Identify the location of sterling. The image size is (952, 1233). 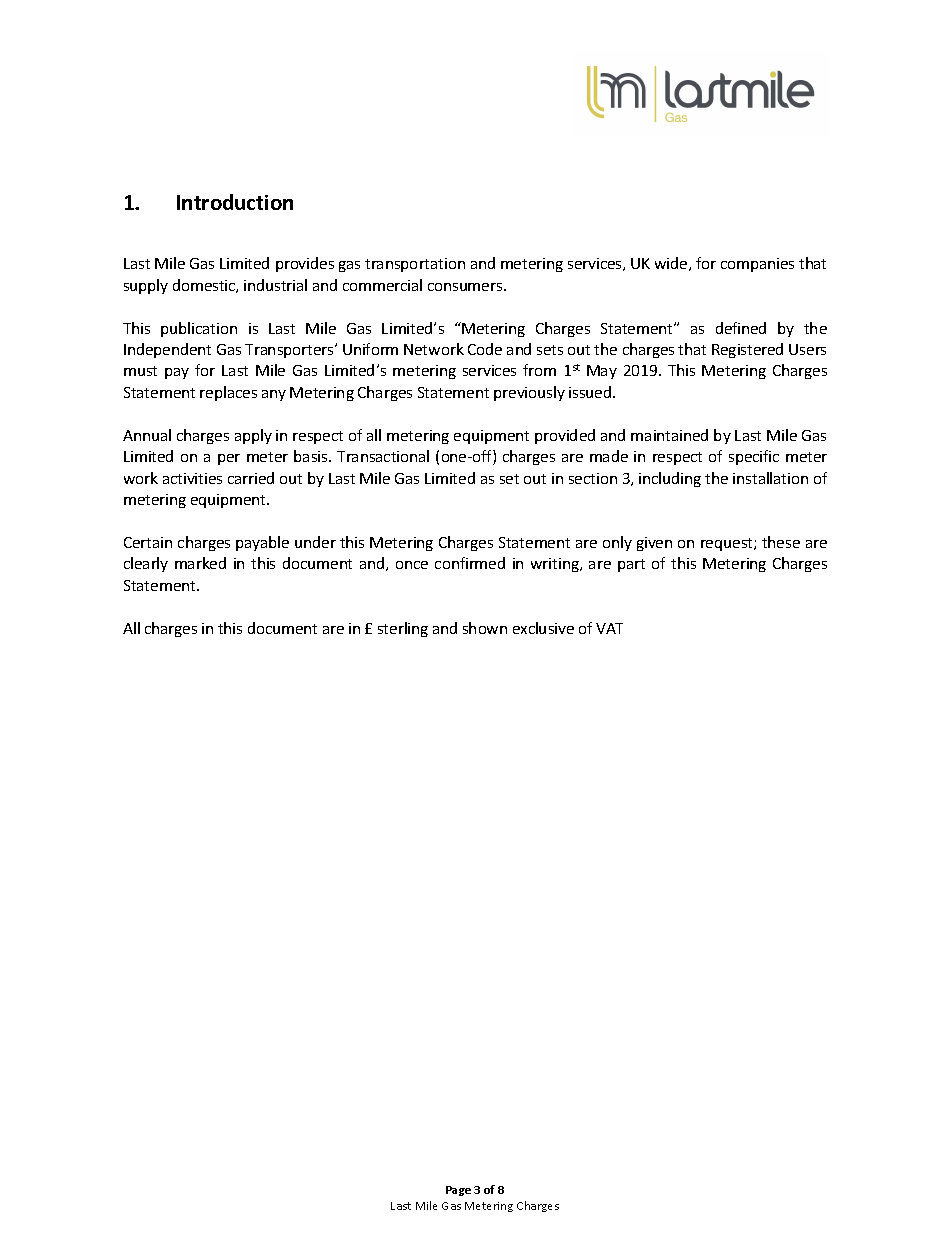
(403, 629).
